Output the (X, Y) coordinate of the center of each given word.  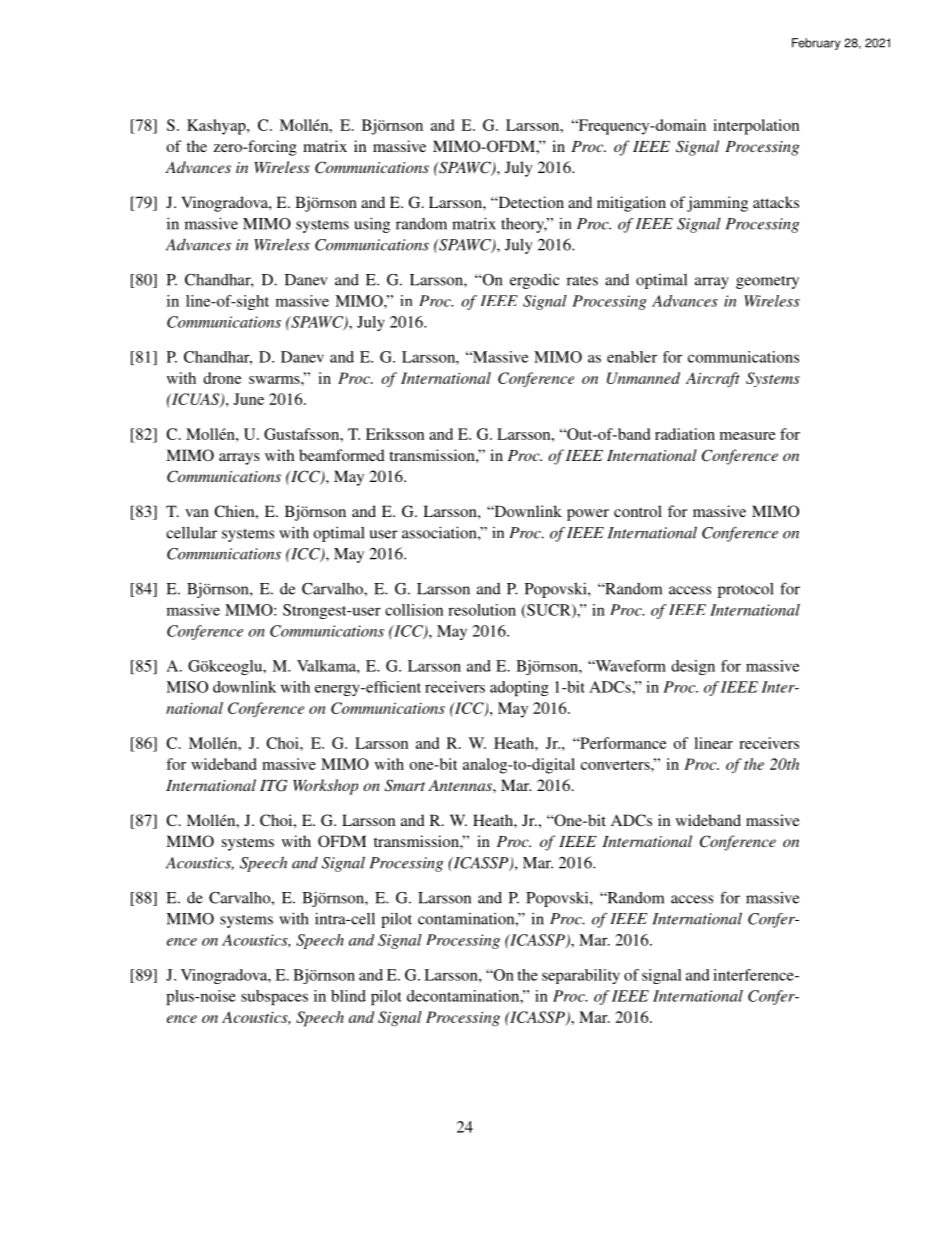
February (816, 44)
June (249, 399)
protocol (746, 590)
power (588, 515)
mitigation (631, 204)
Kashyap (217, 127)
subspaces (274, 997)
